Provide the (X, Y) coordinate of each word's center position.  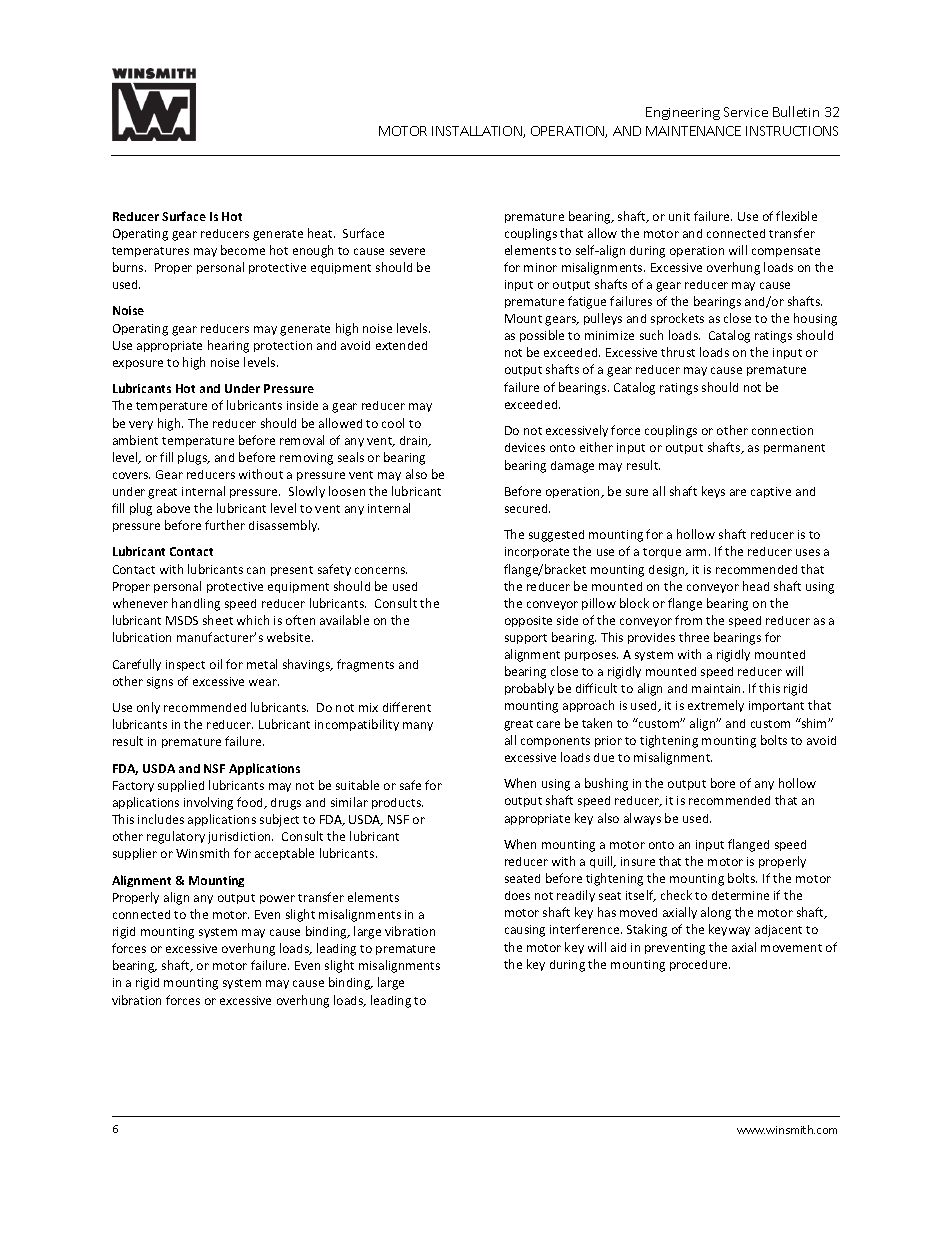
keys (713, 492)
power (277, 899)
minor (540, 267)
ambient (135, 440)
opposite (528, 621)
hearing (228, 346)
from (688, 620)
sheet (218, 620)
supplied (181, 786)
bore (723, 783)
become (243, 250)
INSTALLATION (478, 132)
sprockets (677, 319)
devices (525, 447)
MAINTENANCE (693, 131)
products (397, 803)
